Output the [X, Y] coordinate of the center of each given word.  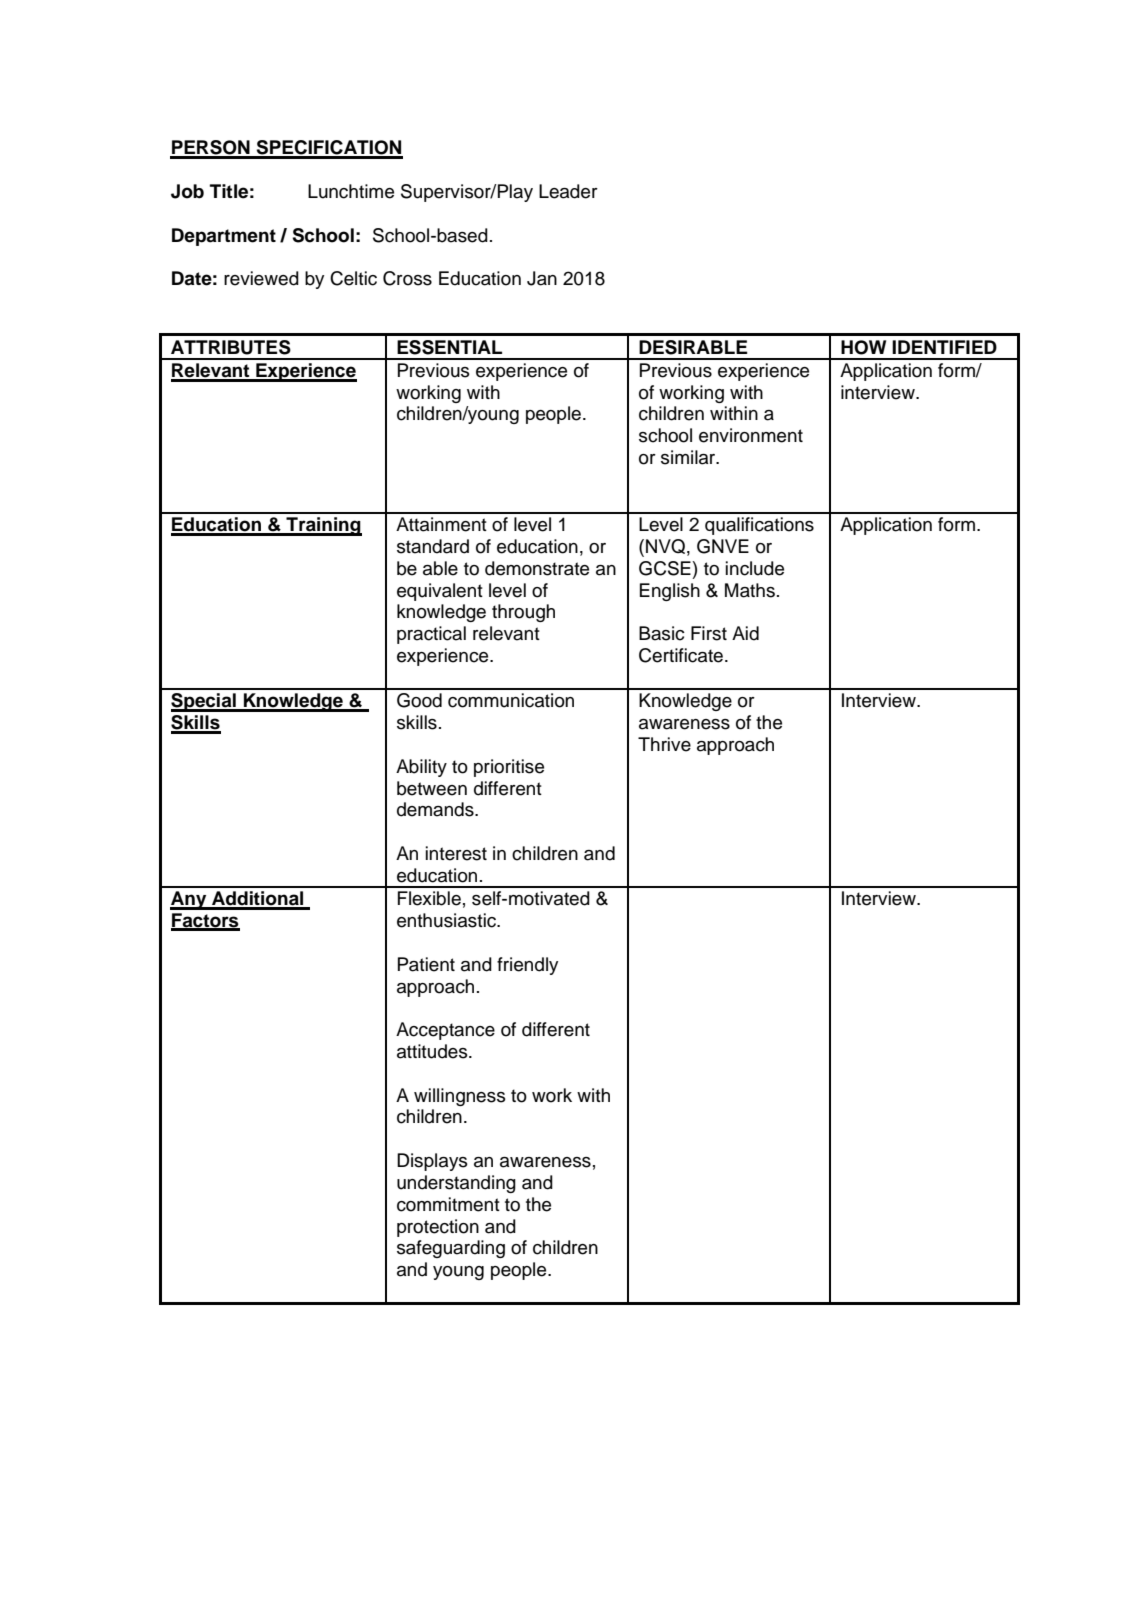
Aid [745, 633]
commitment [448, 1204]
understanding [456, 1184]
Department [224, 237]
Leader [568, 191]
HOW [863, 347]
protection [438, 1228]
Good [419, 700]
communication [511, 700]
